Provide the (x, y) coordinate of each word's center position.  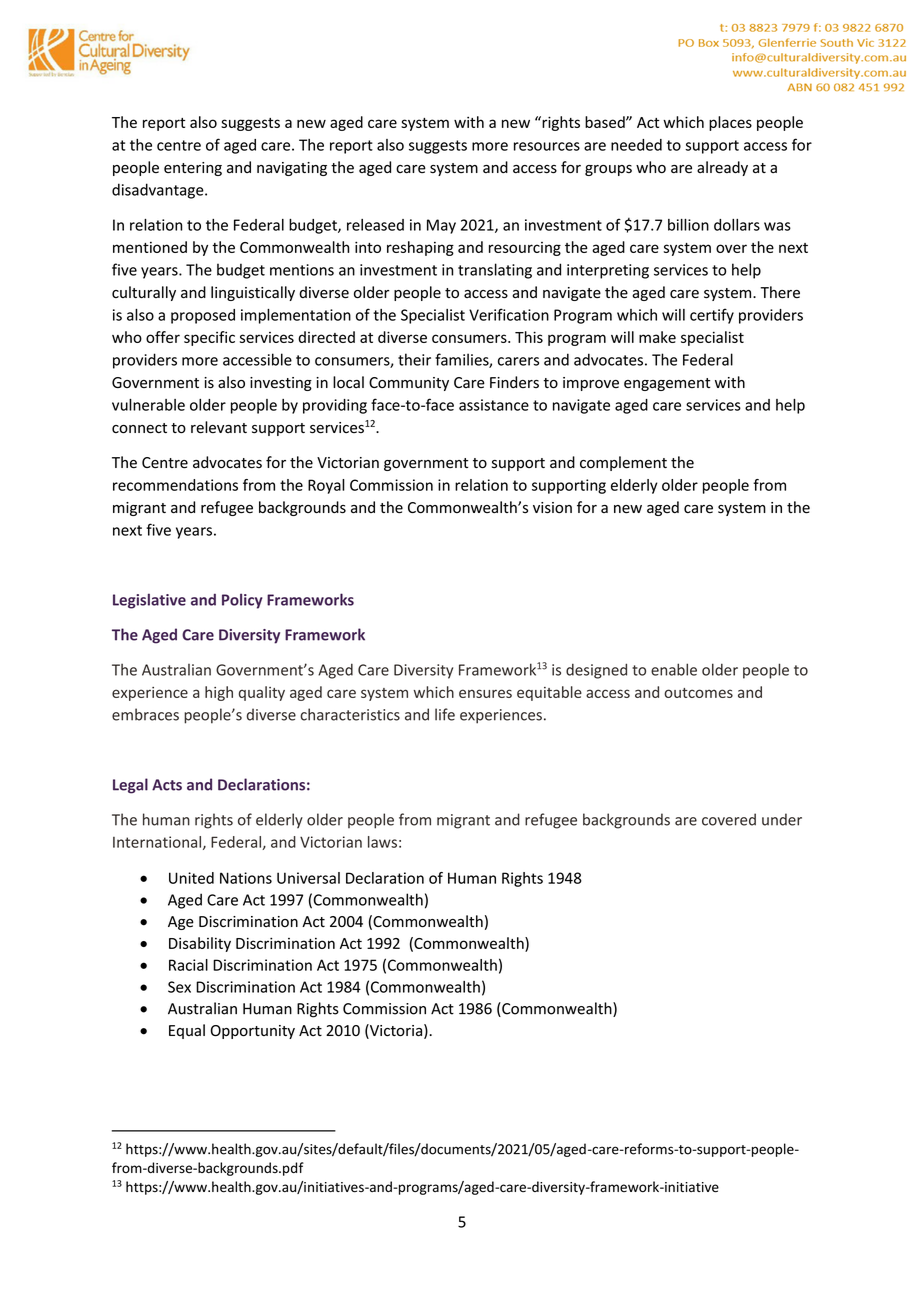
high (219, 693)
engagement (667, 384)
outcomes (698, 693)
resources (547, 146)
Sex (179, 987)
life (445, 714)
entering (193, 169)
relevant (219, 427)
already (722, 168)
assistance (494, 405)
